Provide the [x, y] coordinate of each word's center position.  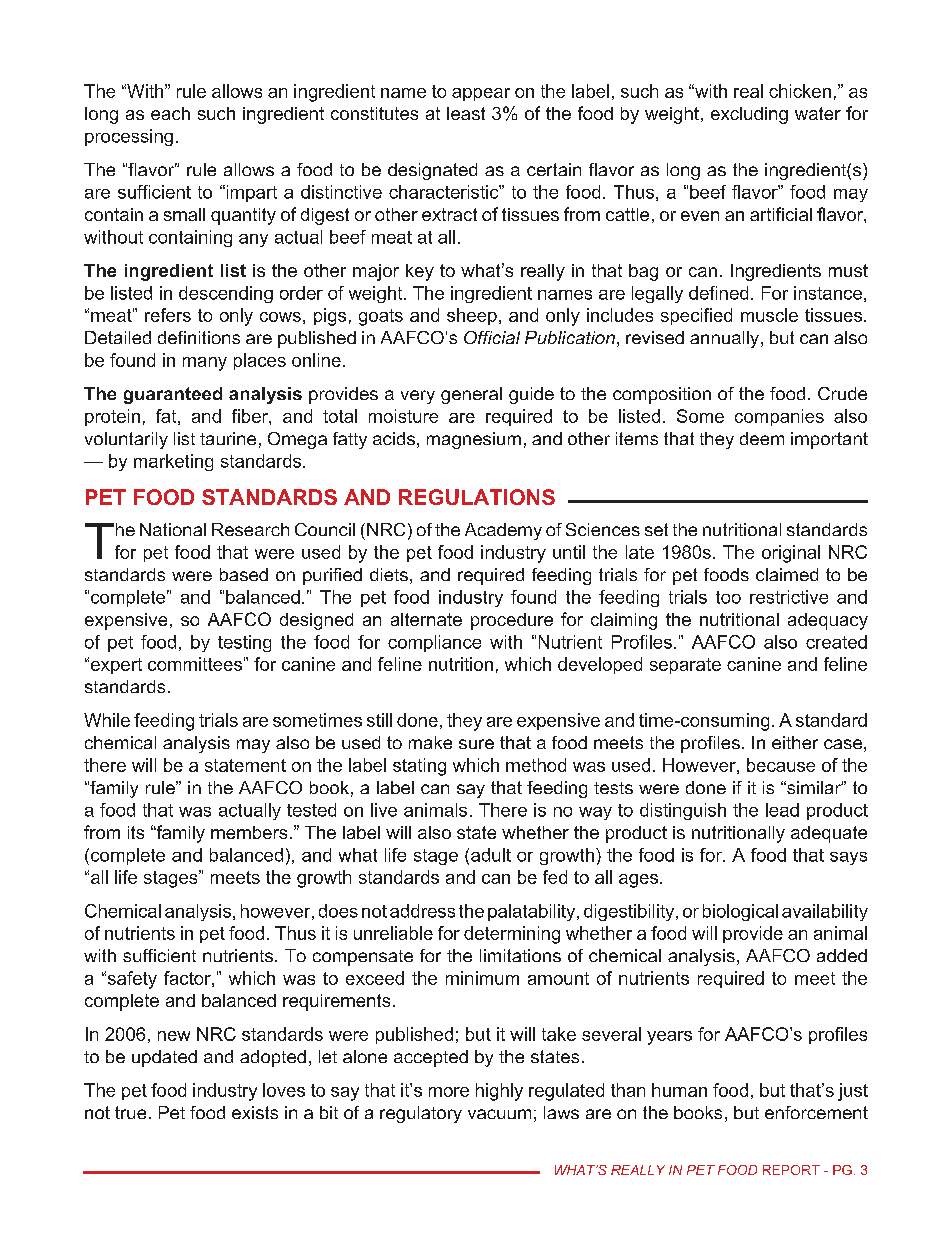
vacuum [499, 1114]
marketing [173, 462]
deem [762, 438]
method [536, 765]
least [466, 113]
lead [782, 810]
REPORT [791, 1170]
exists [255, 1112]
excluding [749, 115]
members [249, 832]
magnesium [474, 440]
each [170, 113]
